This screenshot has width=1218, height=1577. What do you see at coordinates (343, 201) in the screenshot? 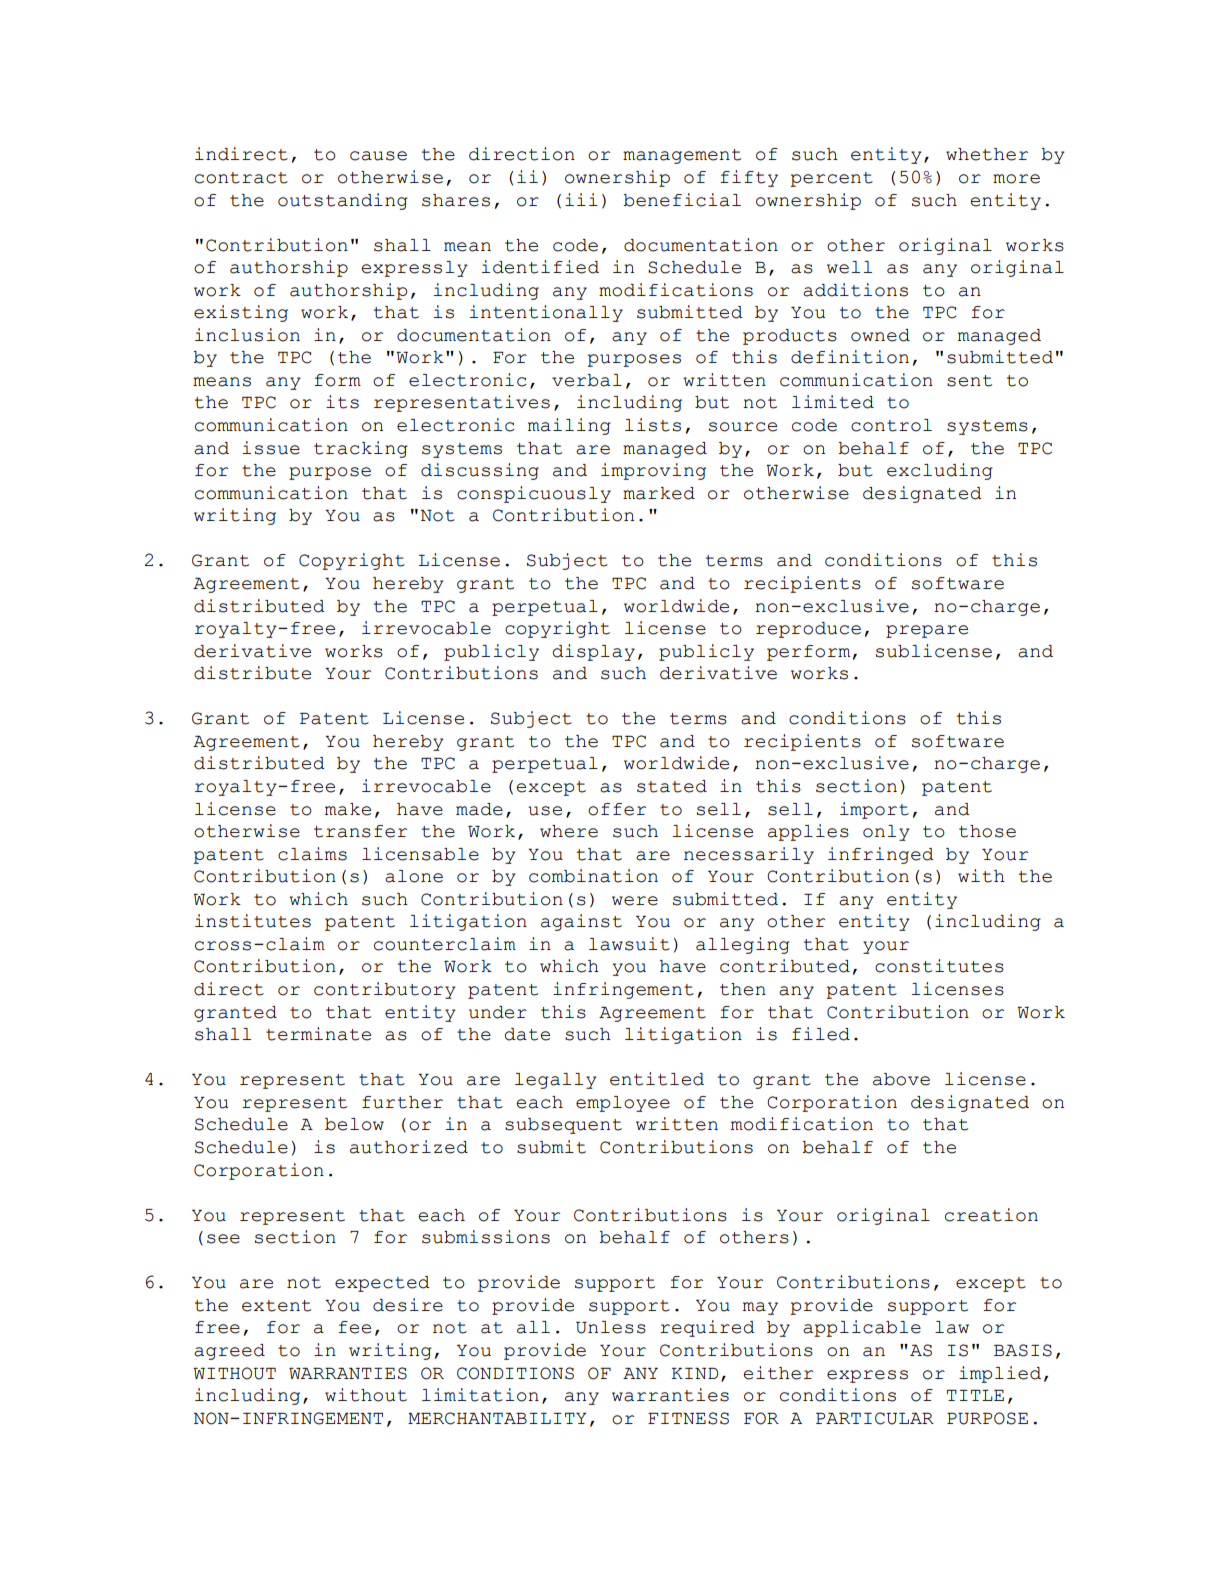
I see `outstanding` at bounding box center [343, 201].
